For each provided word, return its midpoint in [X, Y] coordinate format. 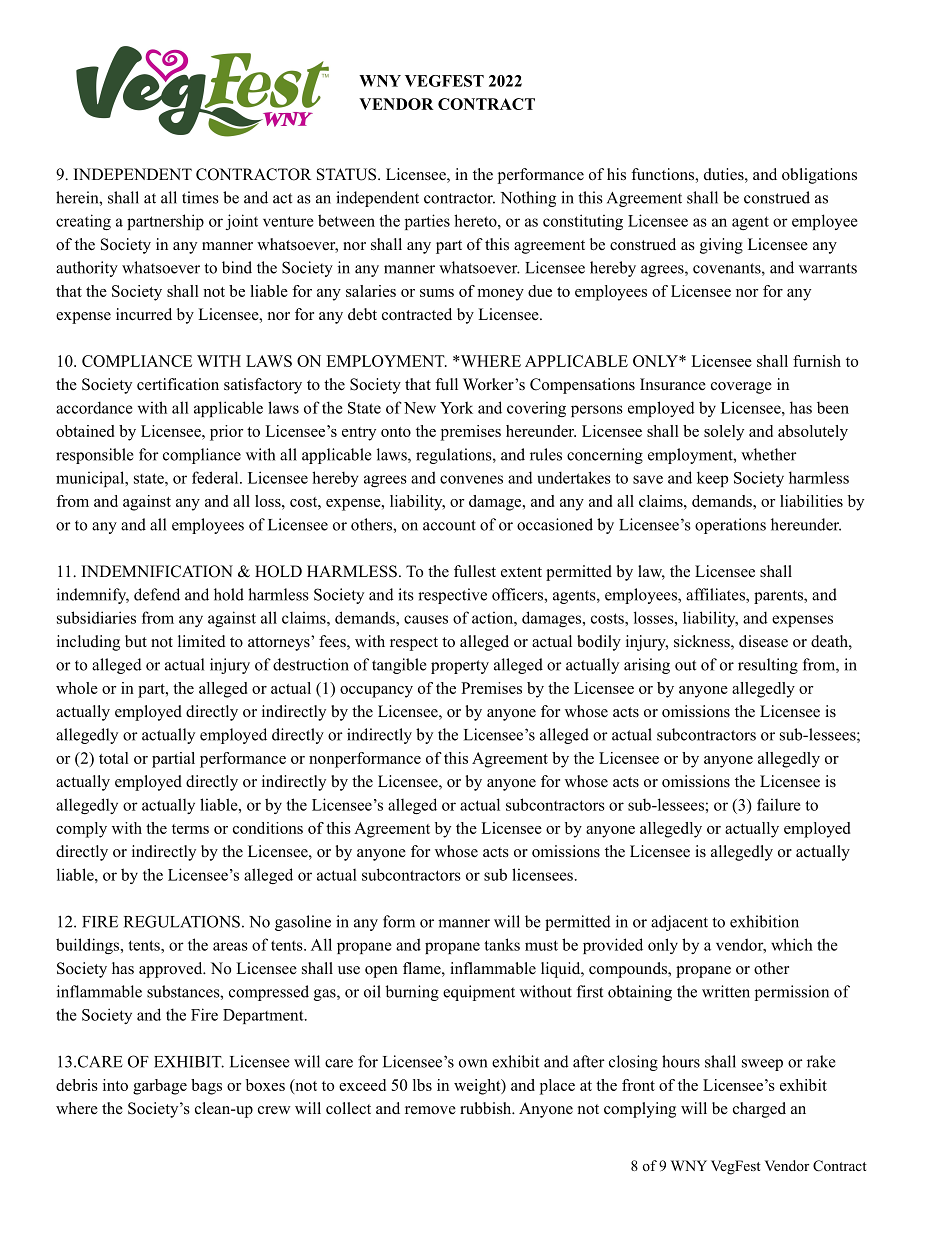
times [200, 197]
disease [763, 641]
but [136, 641]
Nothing [528, 199]
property [460, 667]
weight [478, 1087]
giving [721, 246]
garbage [160, 1087]
